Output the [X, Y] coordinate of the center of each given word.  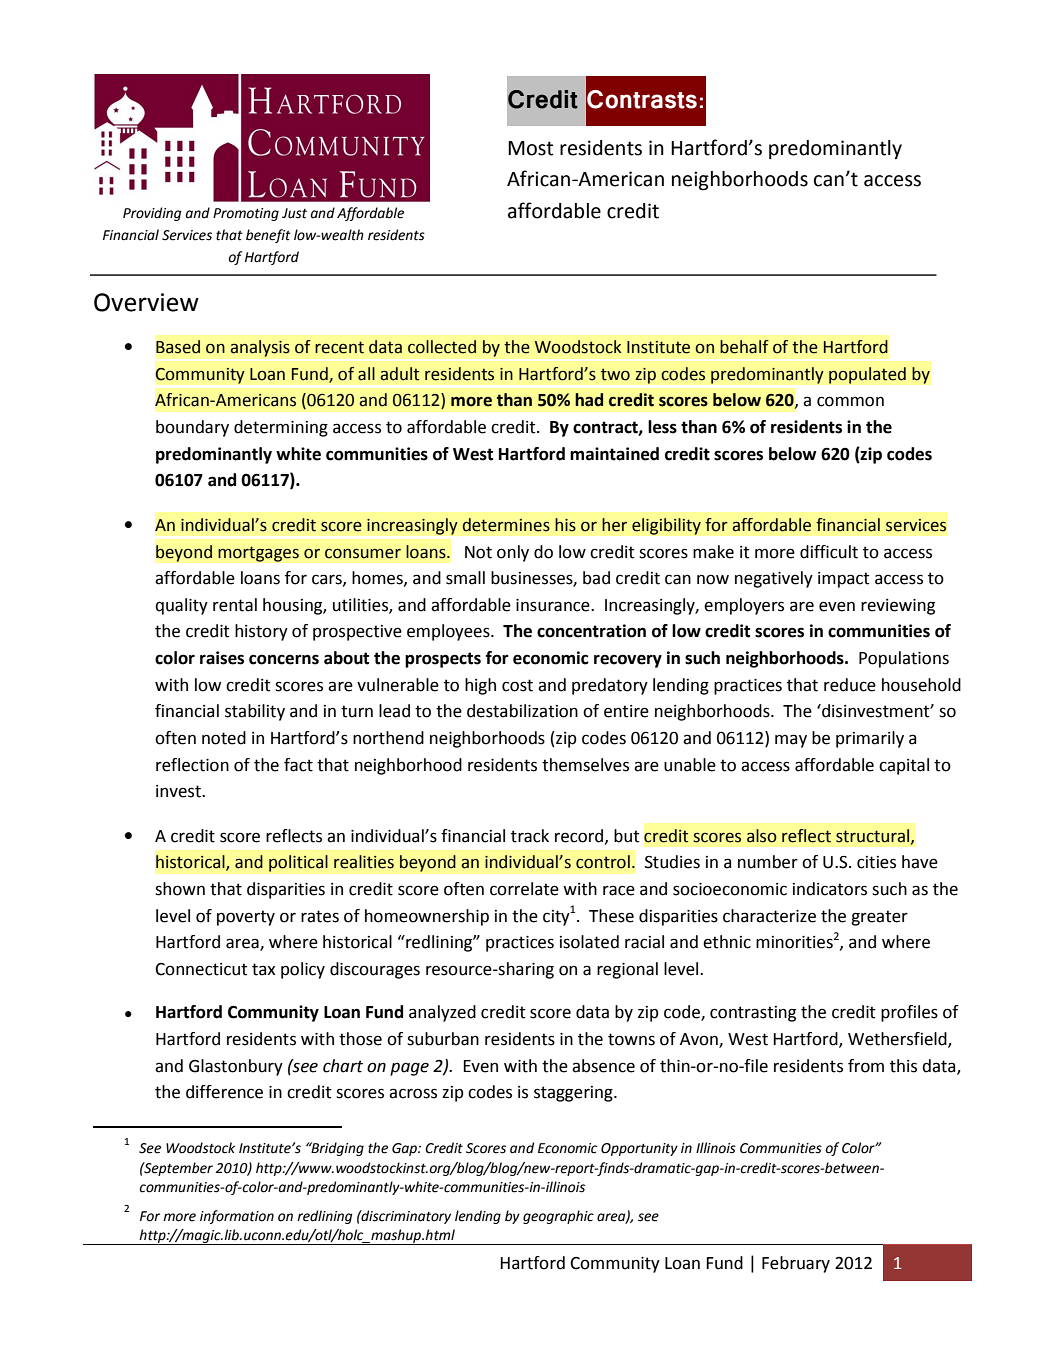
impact [843, 580]
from [866, 1066]
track [530, 836]
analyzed [442, 1013]
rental [235, 605]
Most [530, 148]
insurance [554, 605]
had [589, 400]
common [850, 401]
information [237, 1217]
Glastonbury [236, 1067]
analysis [260, 348]
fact [298, 765]
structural [874, 836]
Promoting [246, 214]
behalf [744, 347]
